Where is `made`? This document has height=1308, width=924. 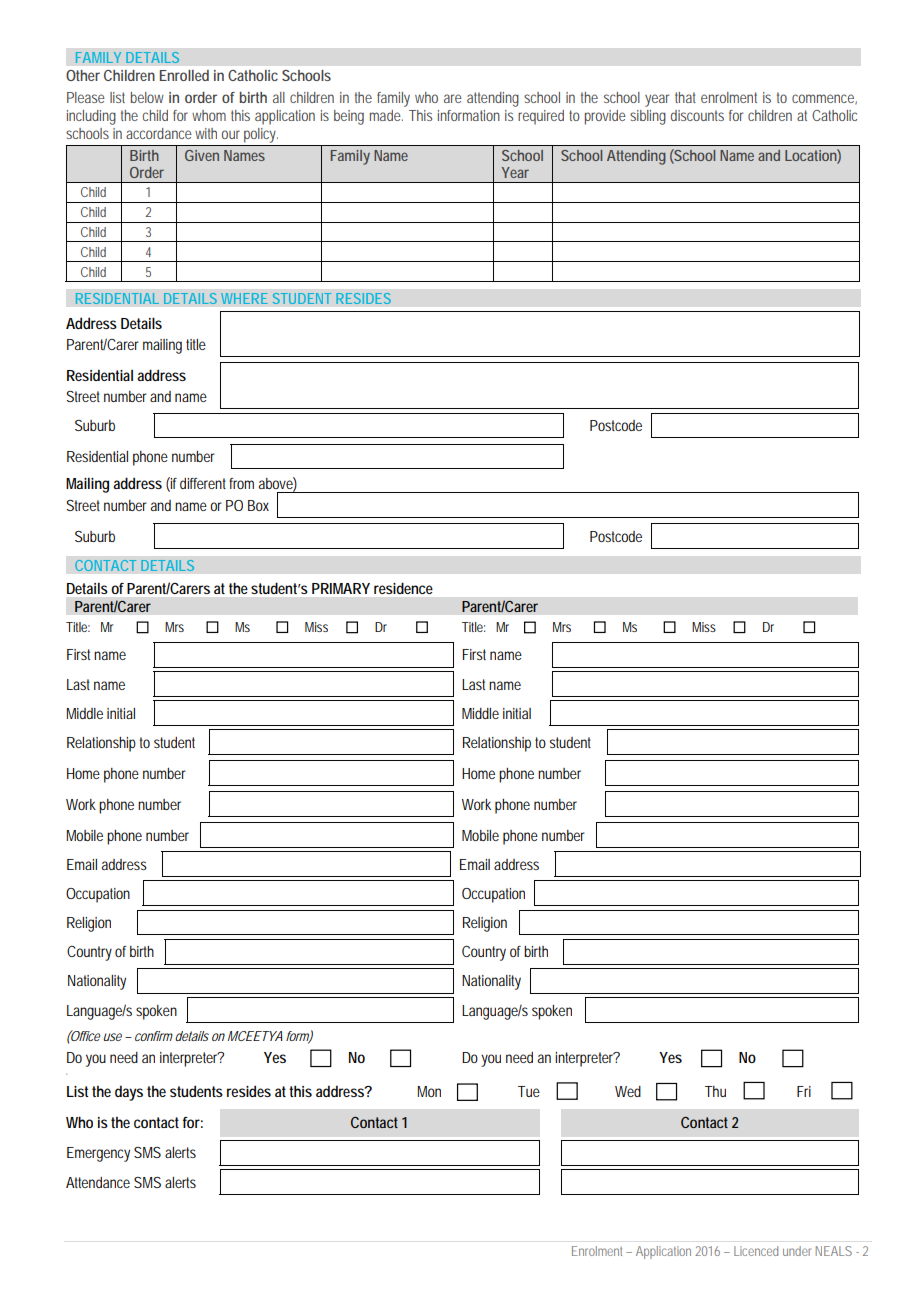
made is located at coordinates (386, 115).
